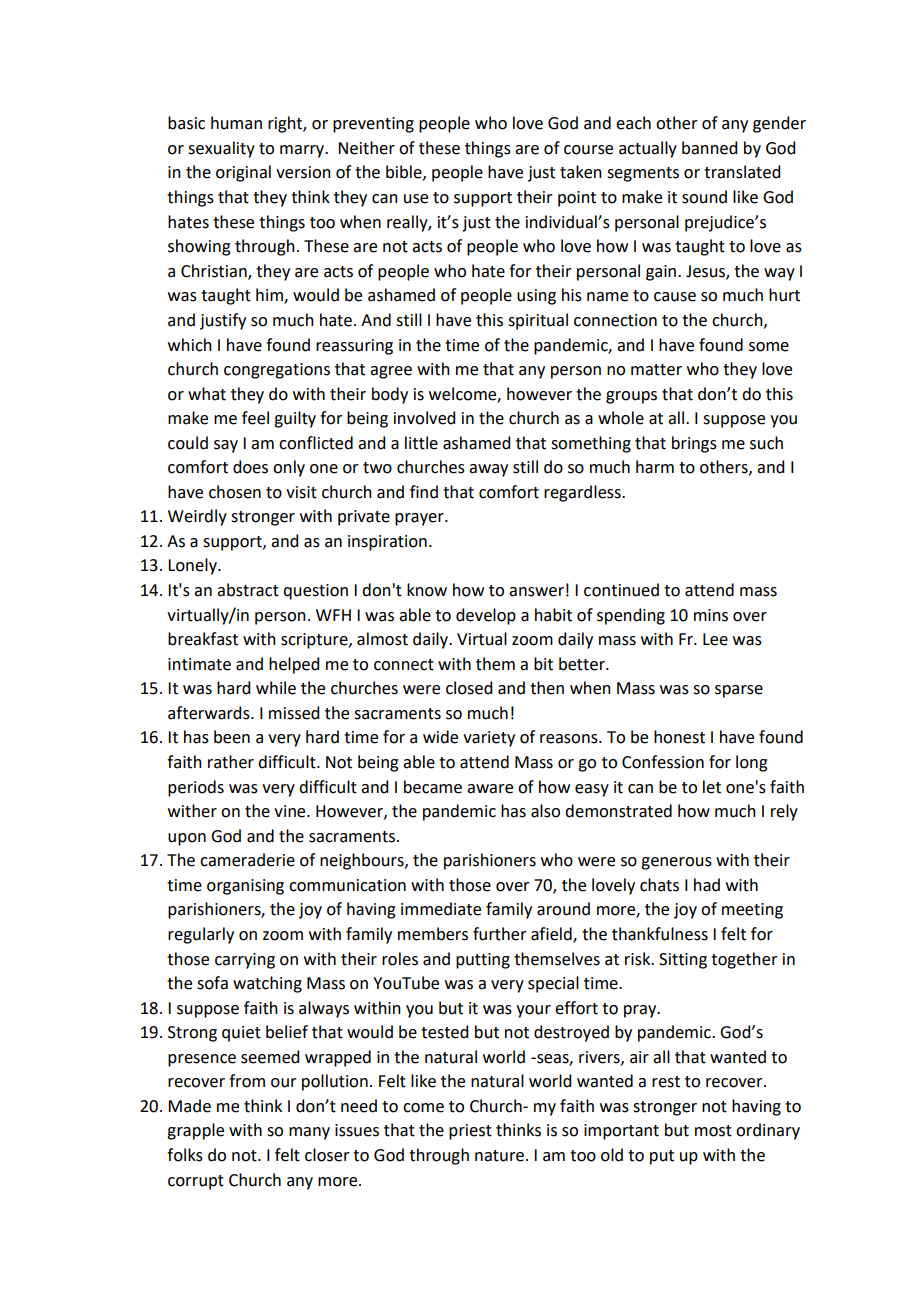 Image resolution: width=924 pixels, height=1308 pixels. Describe the element at coordinates (235, 492) in the screenshot. I see `chosen` at that location.
